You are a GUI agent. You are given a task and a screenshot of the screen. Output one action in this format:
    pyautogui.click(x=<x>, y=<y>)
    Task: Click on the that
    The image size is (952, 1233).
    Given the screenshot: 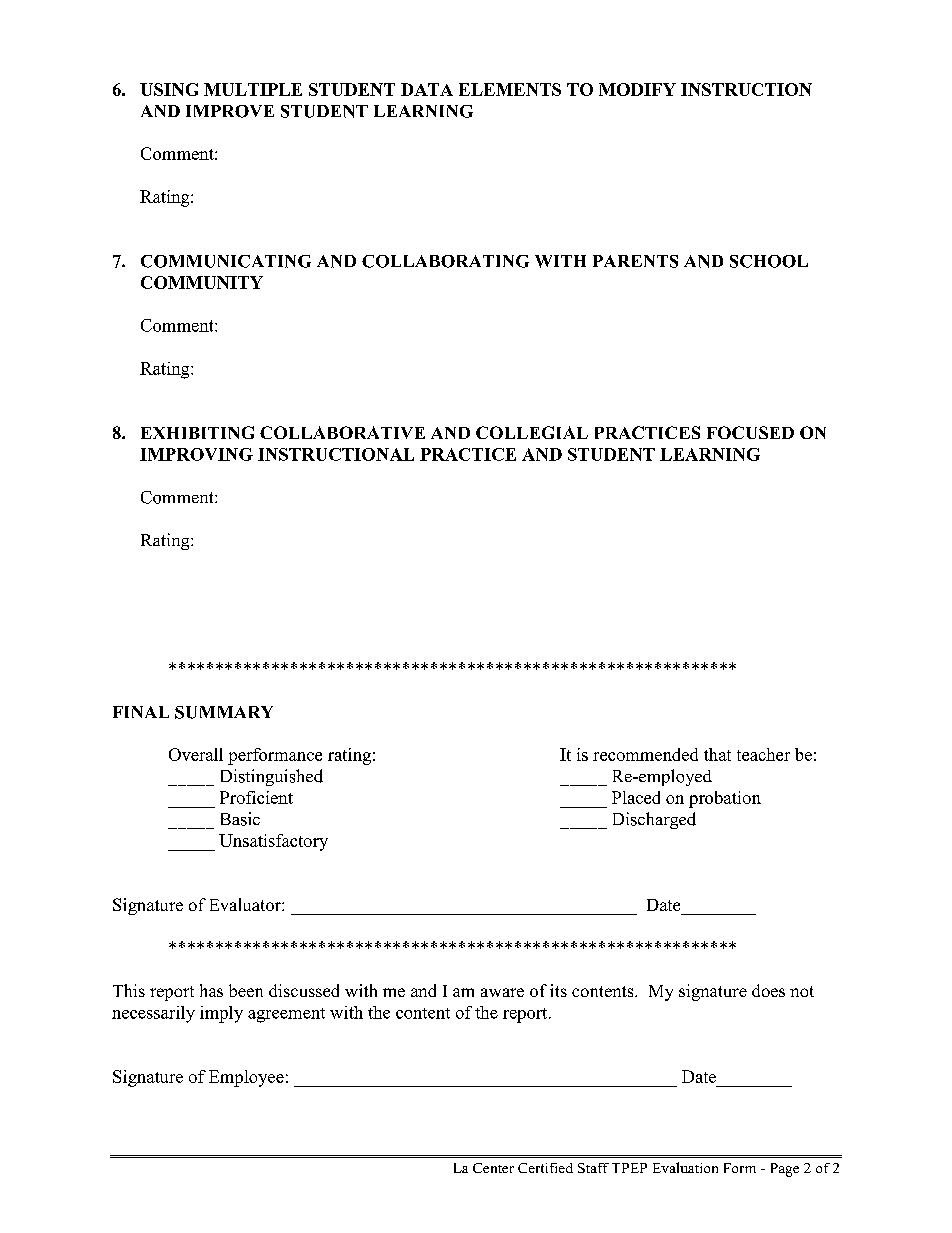 What is the action you would take?
    pyautogui.click(x=717, y=754)
